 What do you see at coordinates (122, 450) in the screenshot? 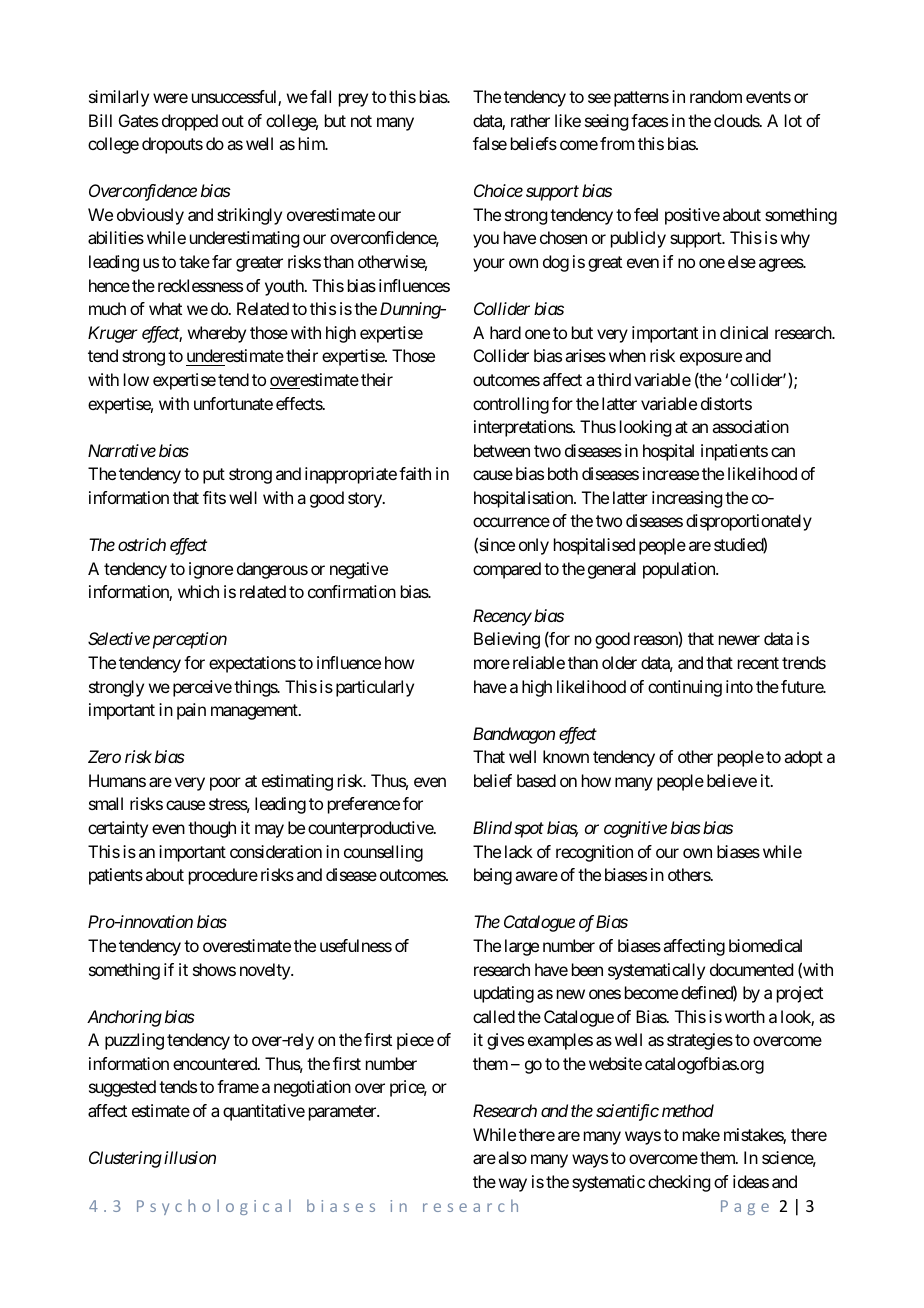
I see `Narrative` at bounding box center [122, 450].
